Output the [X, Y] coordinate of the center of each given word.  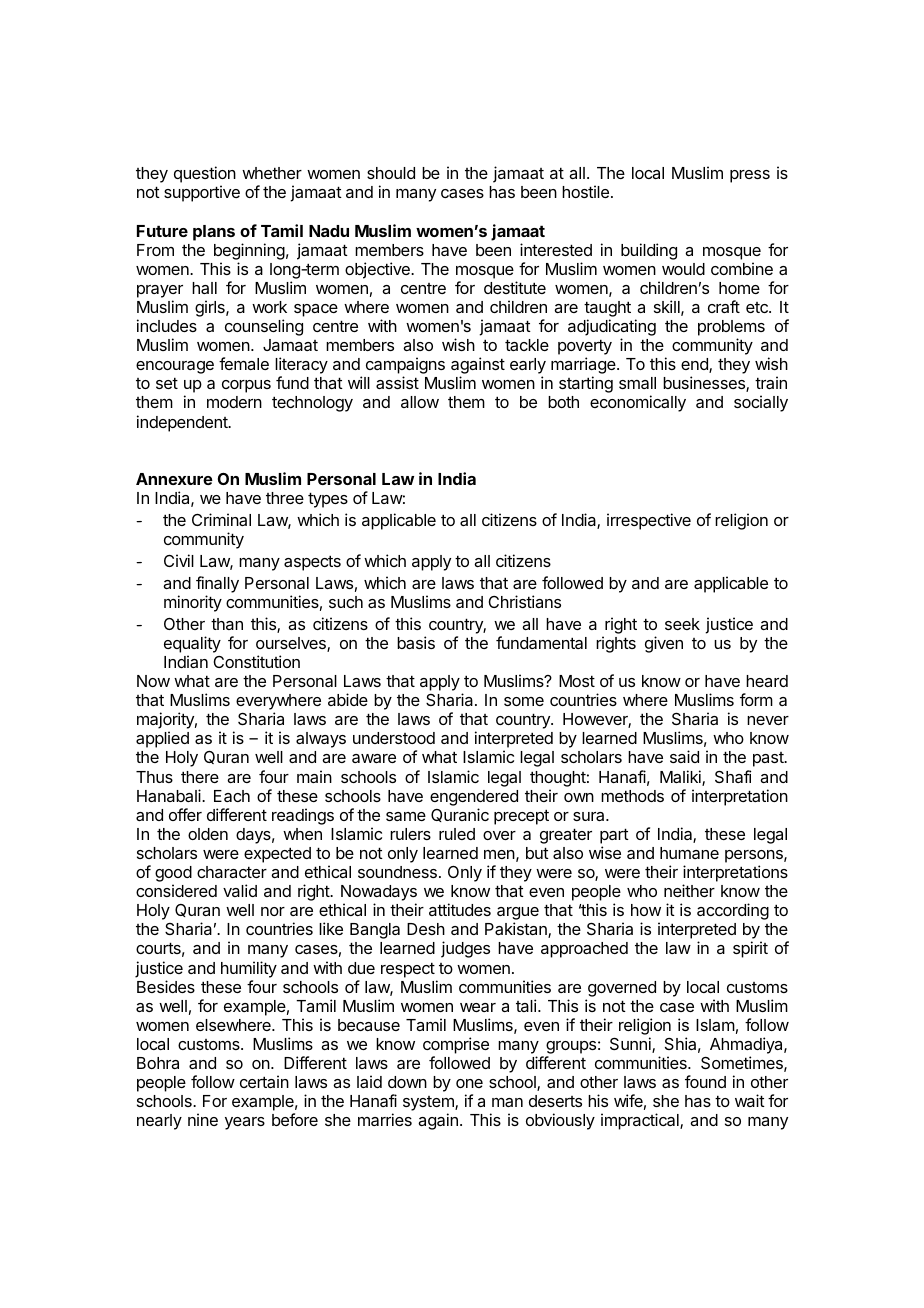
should [391, 173]
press [750, 176]
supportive [202, 193]
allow [420, 402]
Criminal [221, 519]
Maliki [681, 778]
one [469, 1083]
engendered [474, 798]
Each [232, 796]
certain [264, 1081]
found [705, 1081]
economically [638, 403]
